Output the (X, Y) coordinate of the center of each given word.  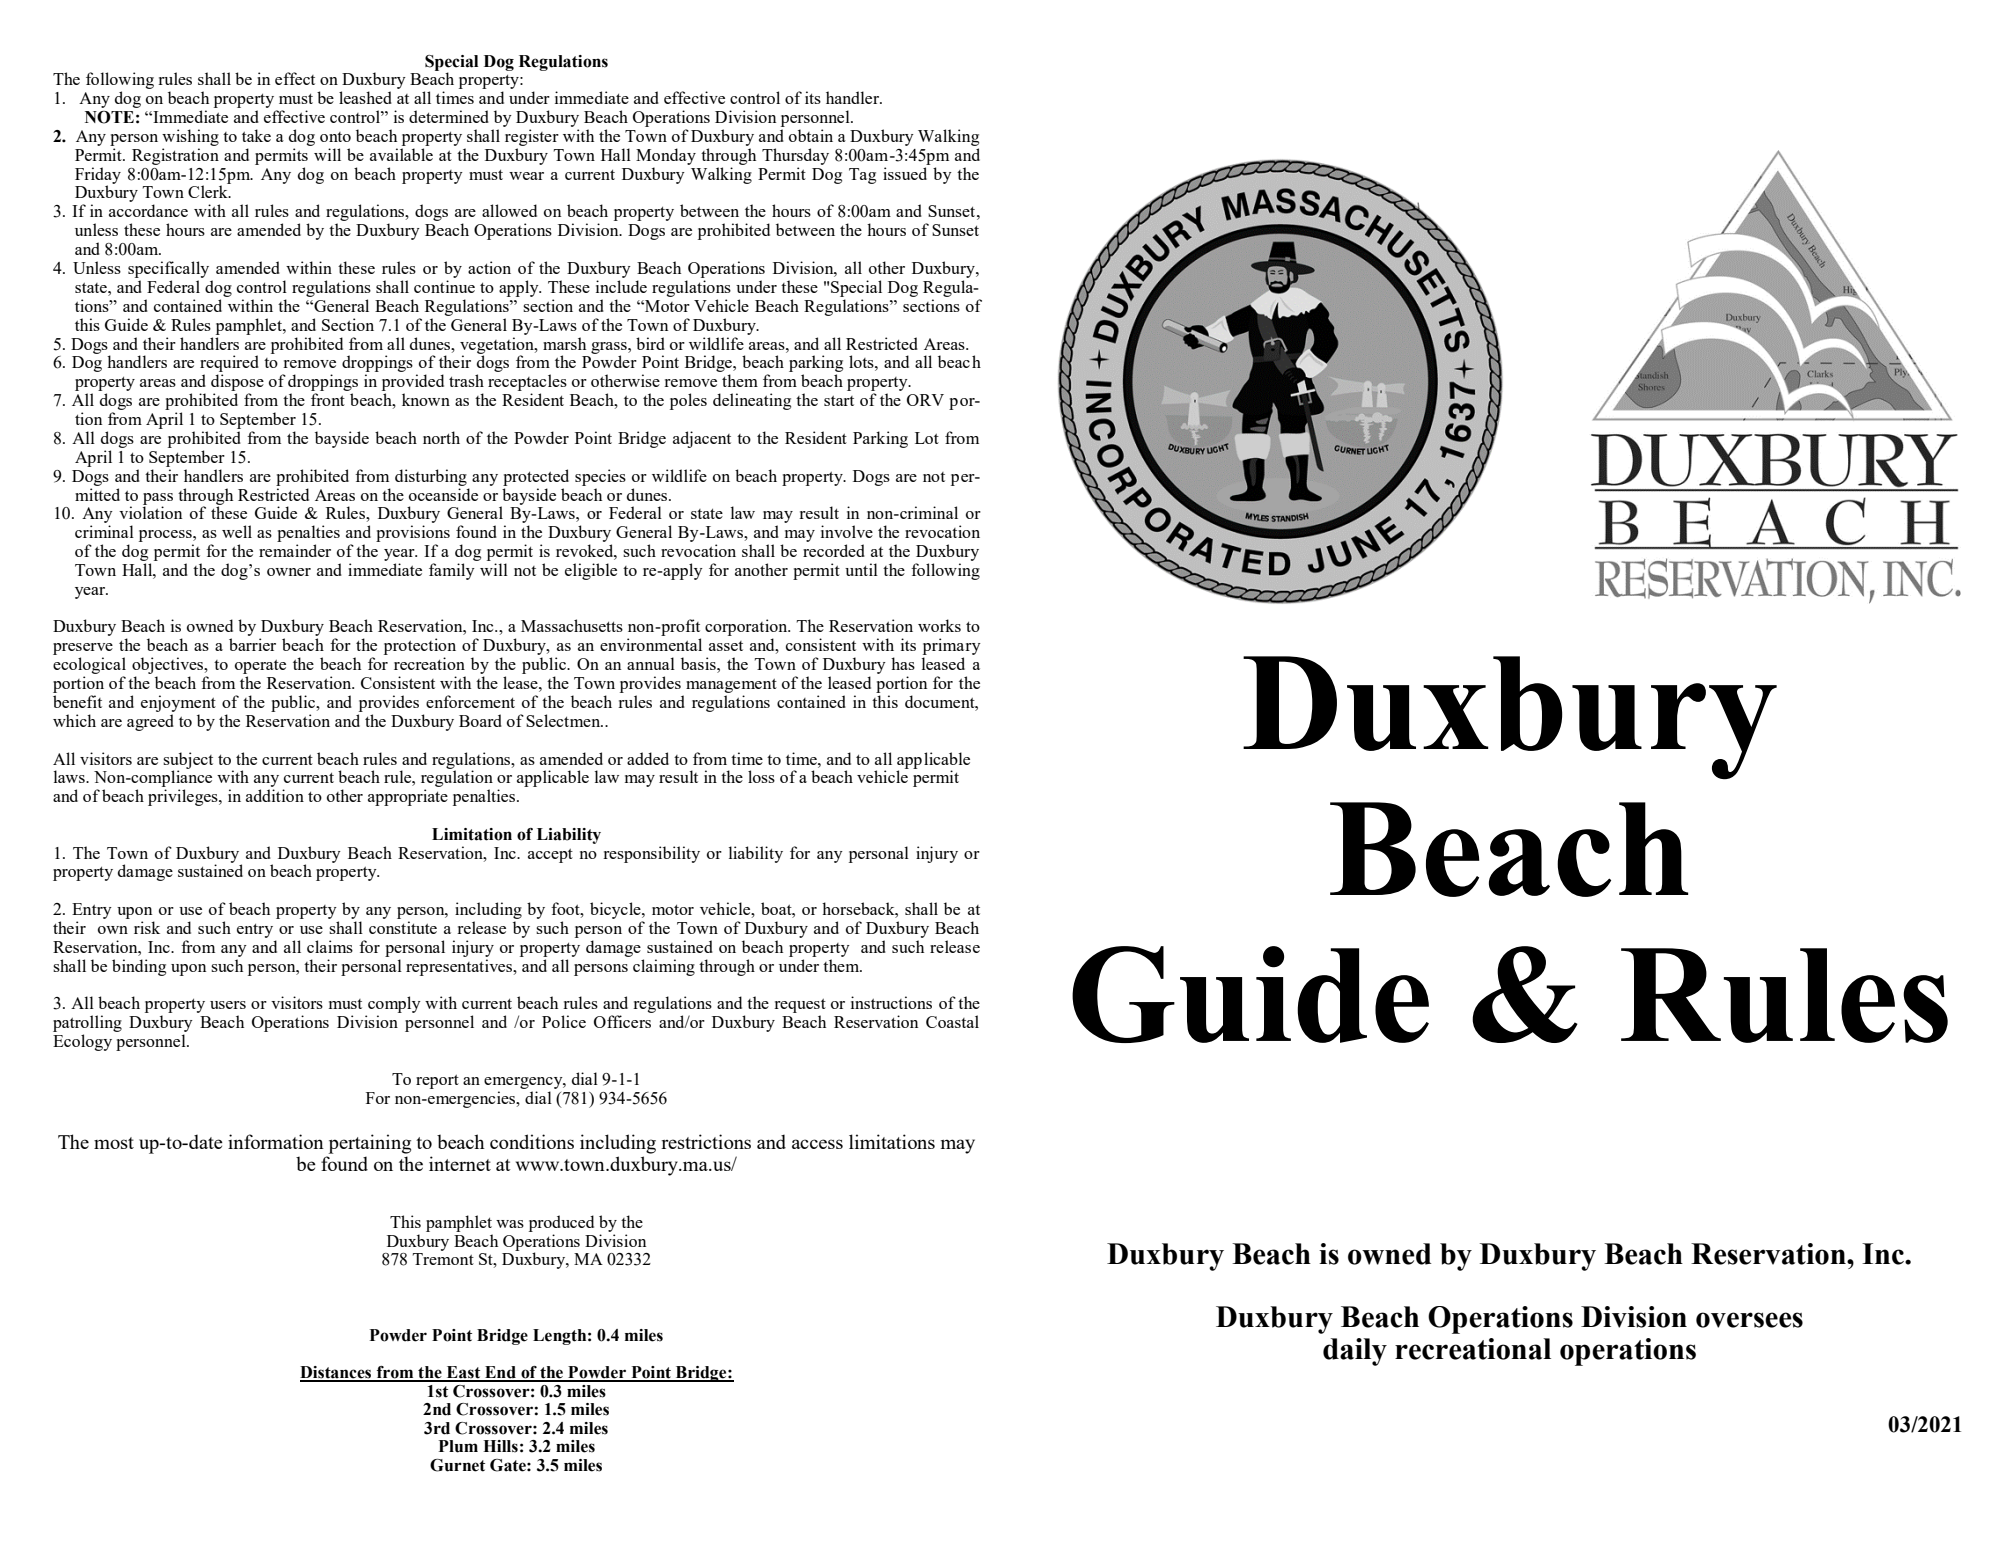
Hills (500, 1446)
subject (188, 761)
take (256, 135)
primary (952, 648)
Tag (862, 176)
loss (761, 776)
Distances (337, 1373)
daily (1355, 1352)
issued (905, 173)
